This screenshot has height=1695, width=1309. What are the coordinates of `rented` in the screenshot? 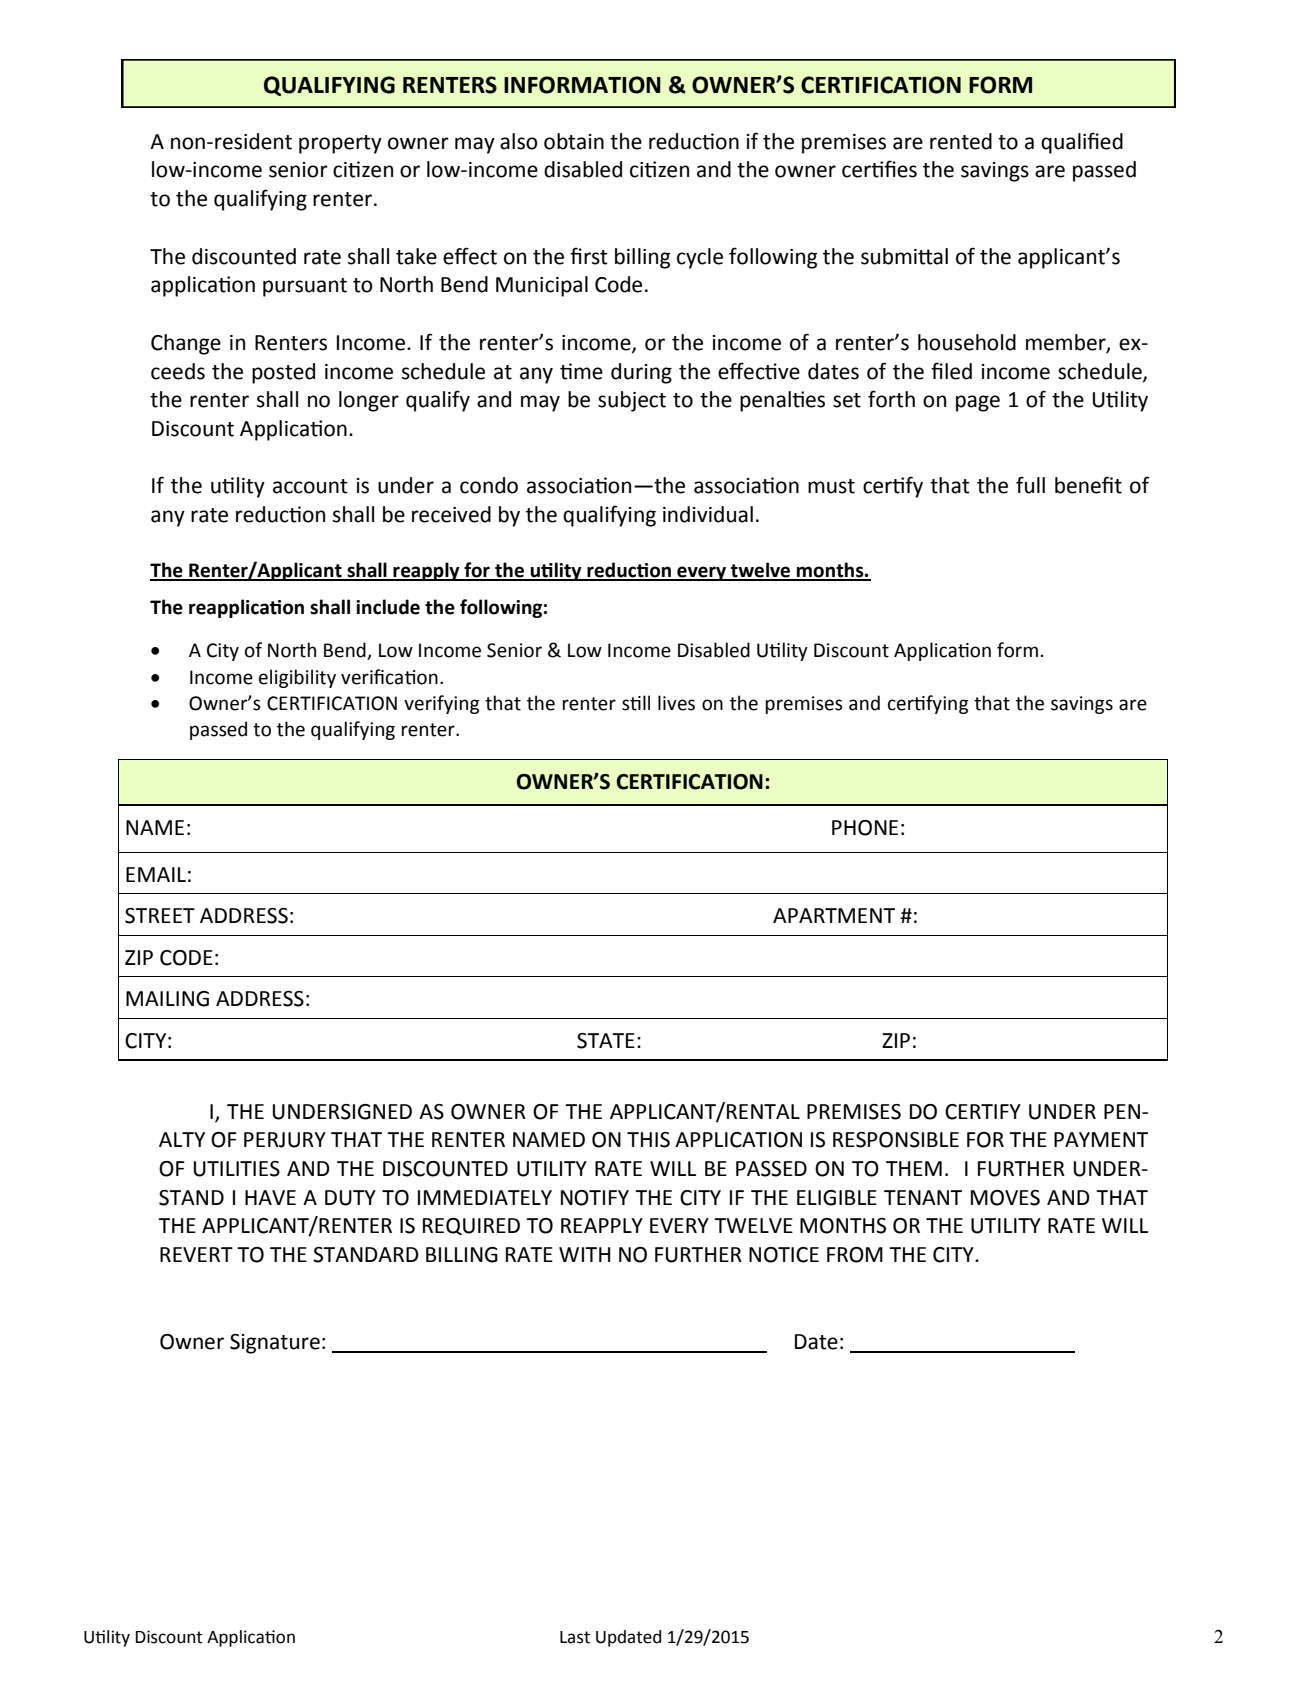 It's located at (961, 141).
